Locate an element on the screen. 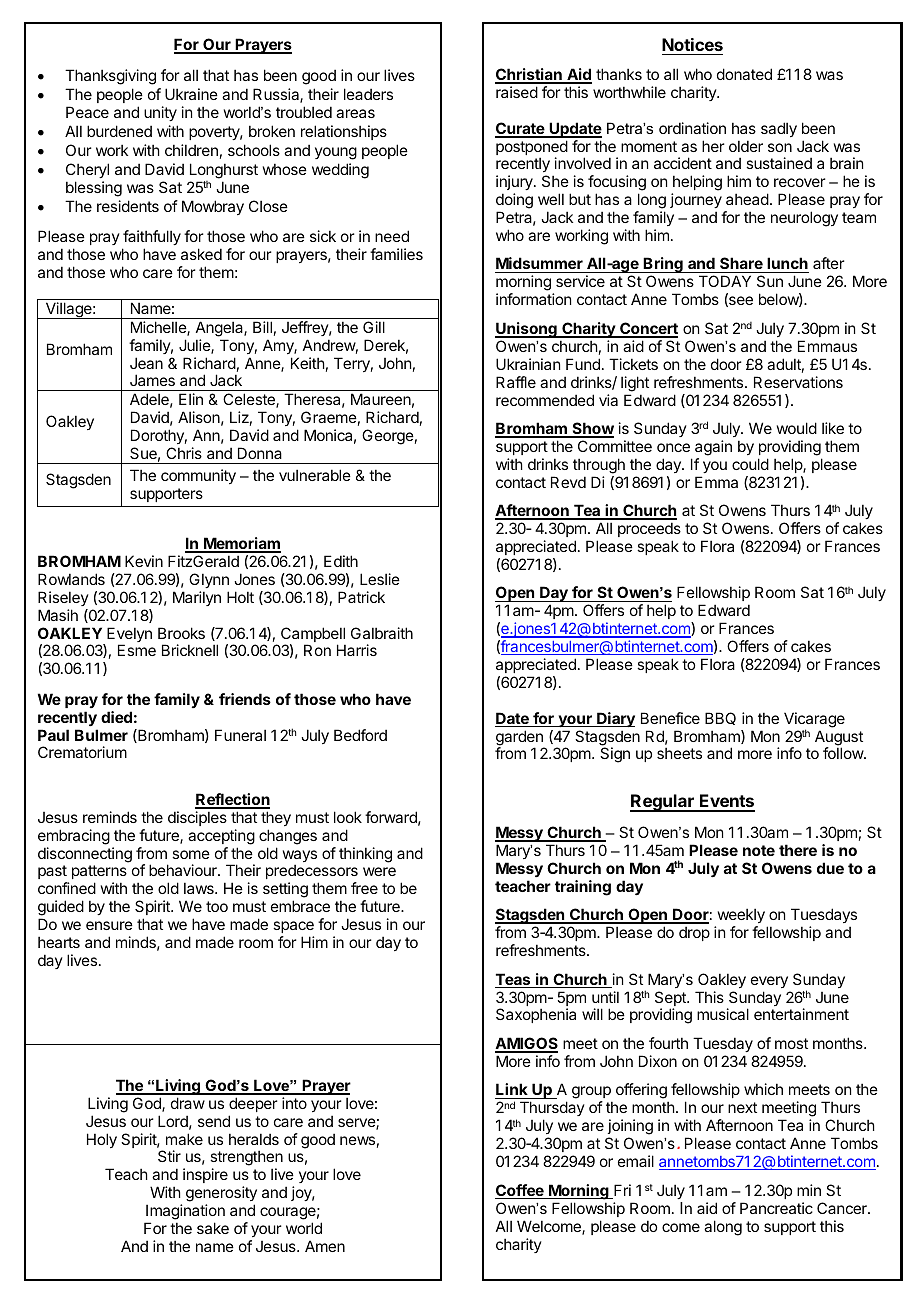 The image size is (924, 1309). raised is located at coordinates (517, 92).
